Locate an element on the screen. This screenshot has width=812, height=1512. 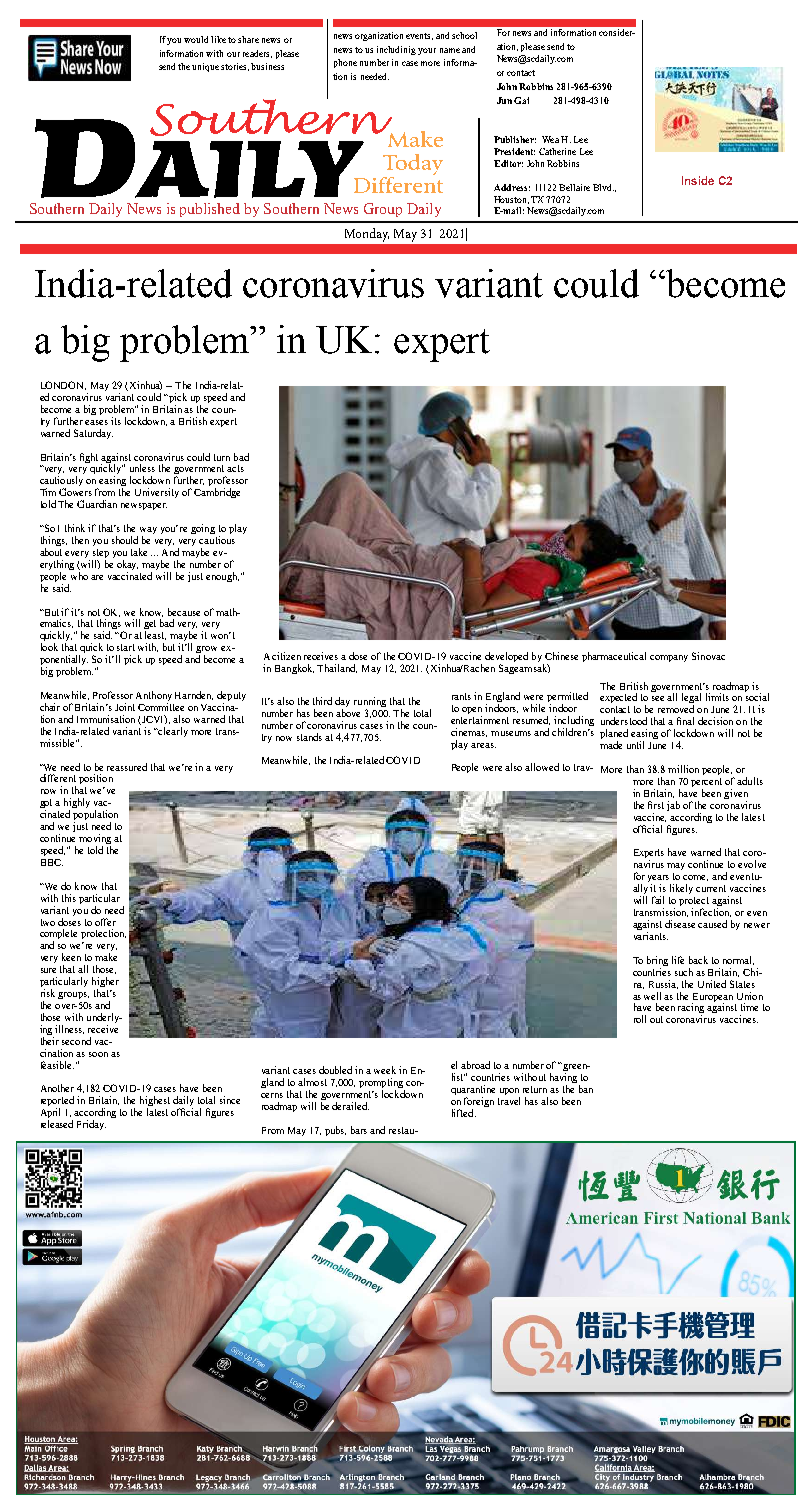
highest is located at coordinates (155, 1102).
